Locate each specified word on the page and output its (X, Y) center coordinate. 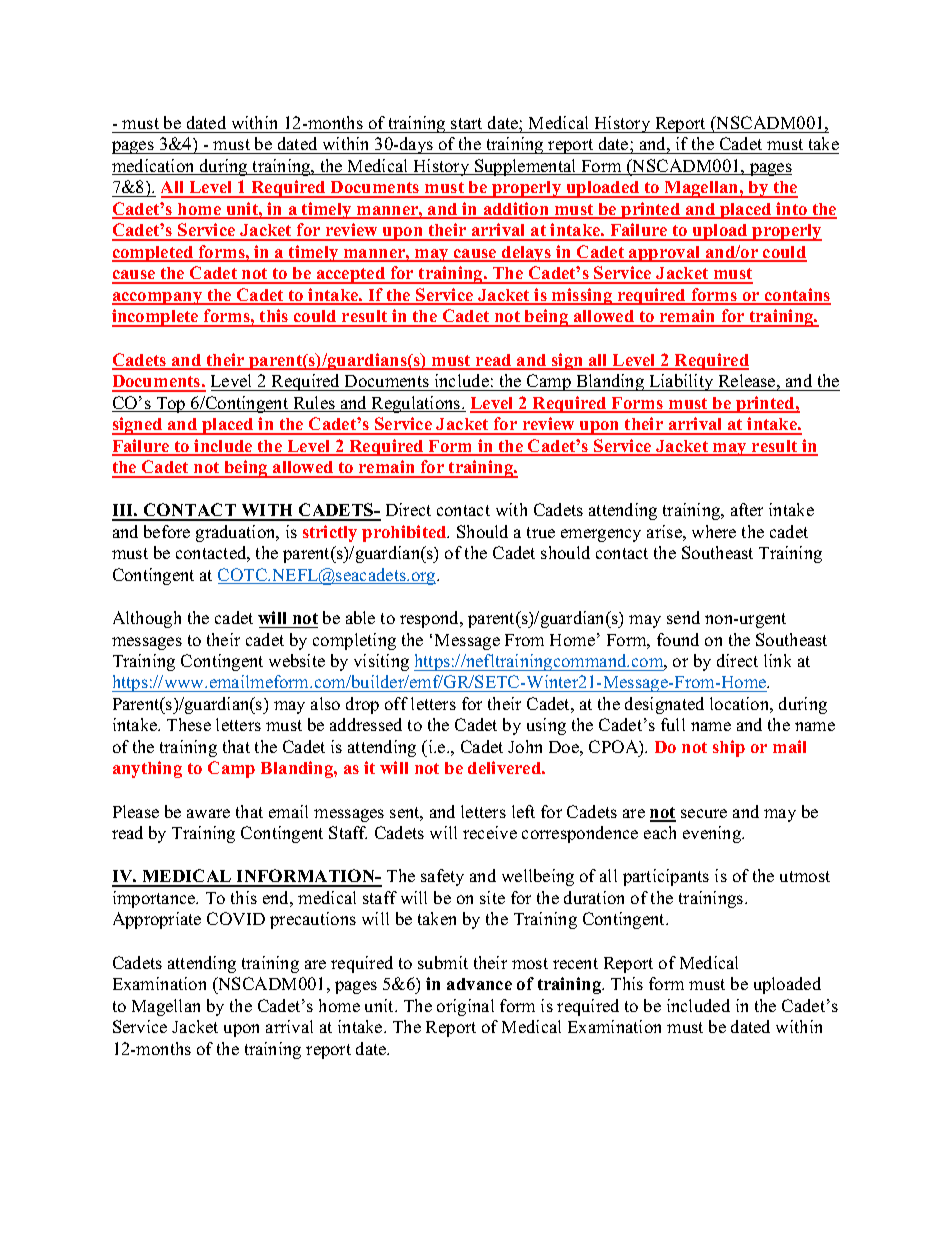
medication (154, 167)
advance (479, 984)
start (466, 123)
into (792, 210)
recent (575, 963)
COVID (236, 918)
